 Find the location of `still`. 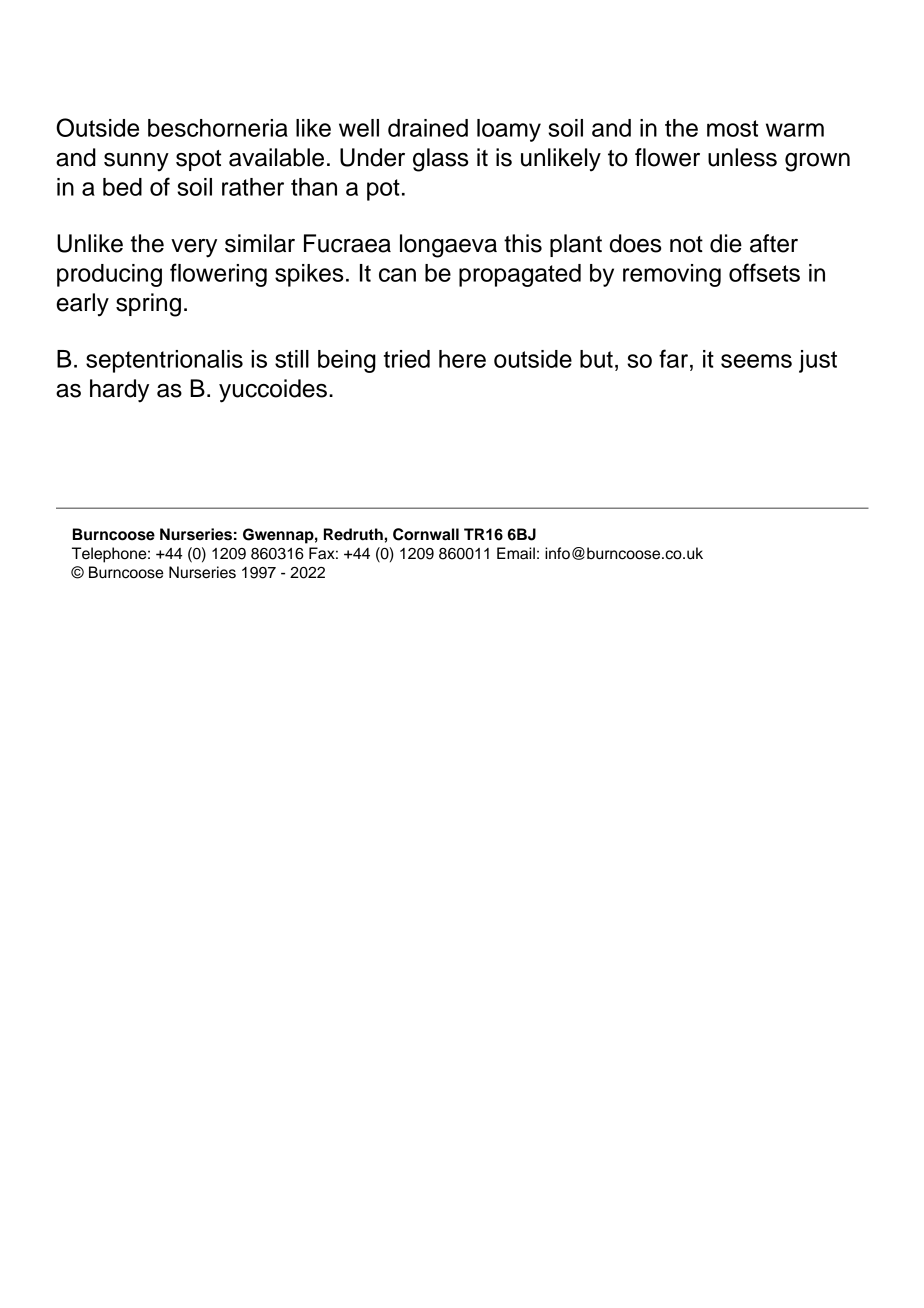

still is located at coordinates (292, 359).
